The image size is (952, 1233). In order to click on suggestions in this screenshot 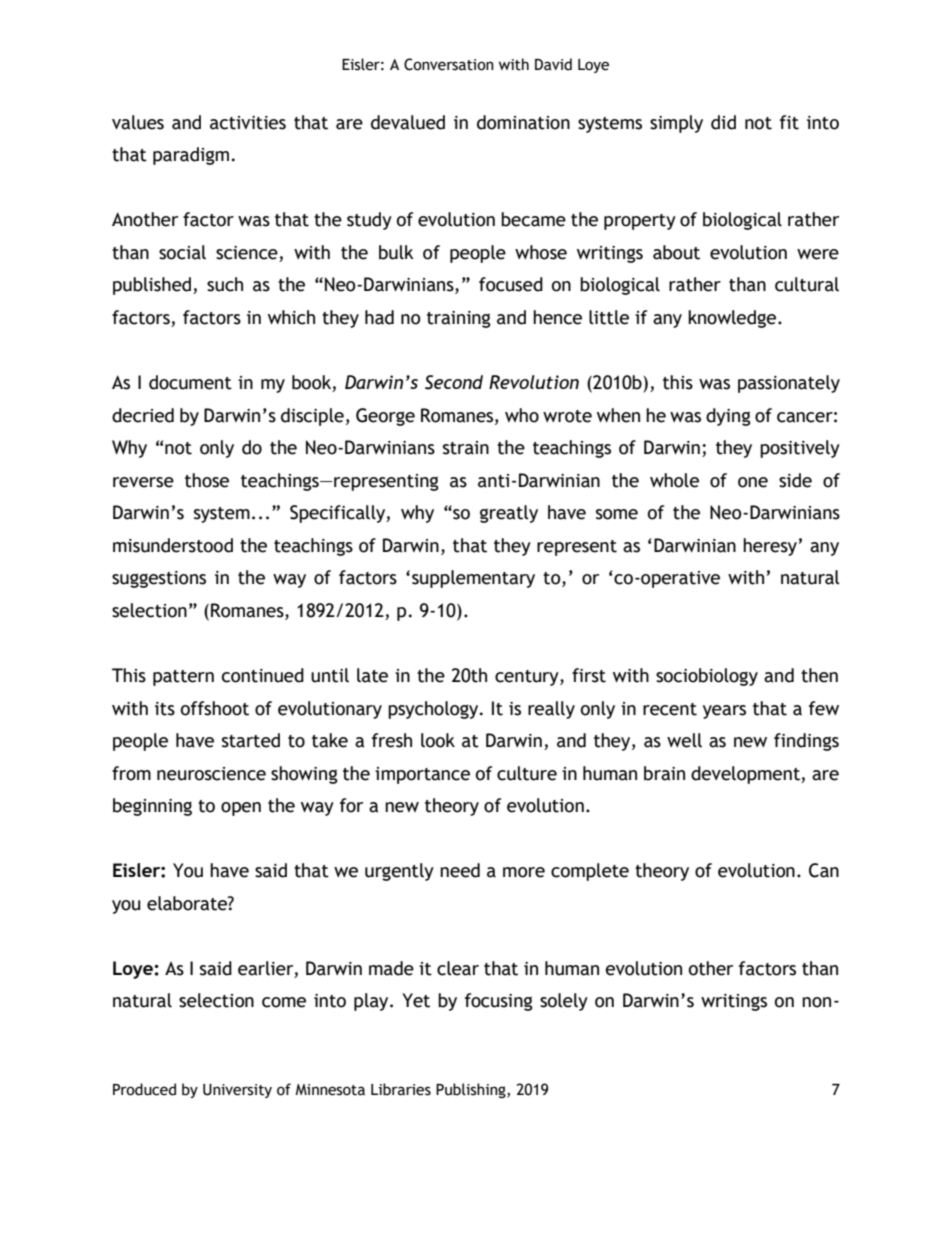, I will do `click(159, 579)`.
